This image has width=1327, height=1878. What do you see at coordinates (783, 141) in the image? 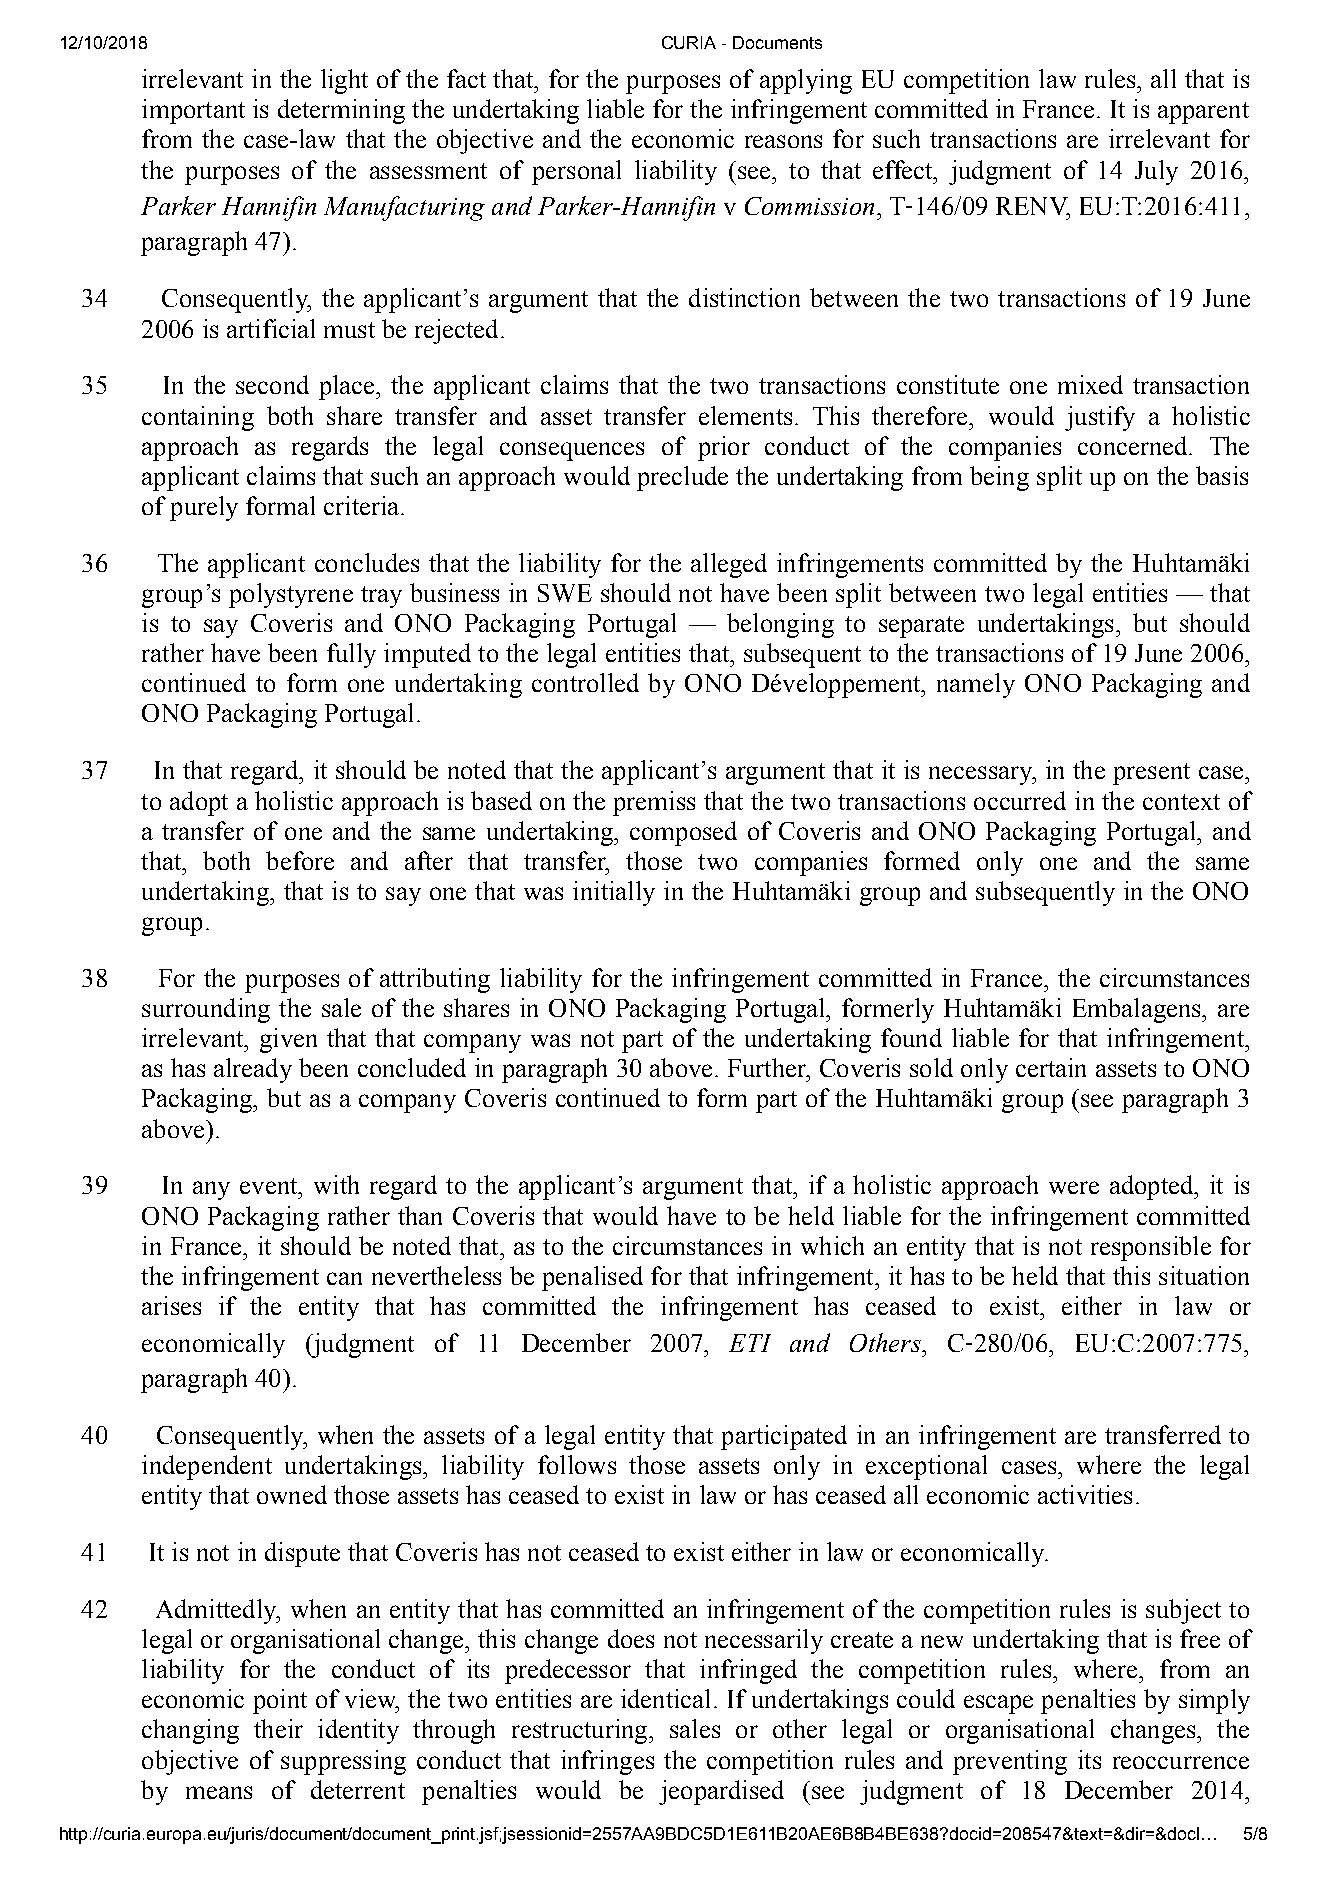
I see `reasons` at bounding box center [783, 141].
